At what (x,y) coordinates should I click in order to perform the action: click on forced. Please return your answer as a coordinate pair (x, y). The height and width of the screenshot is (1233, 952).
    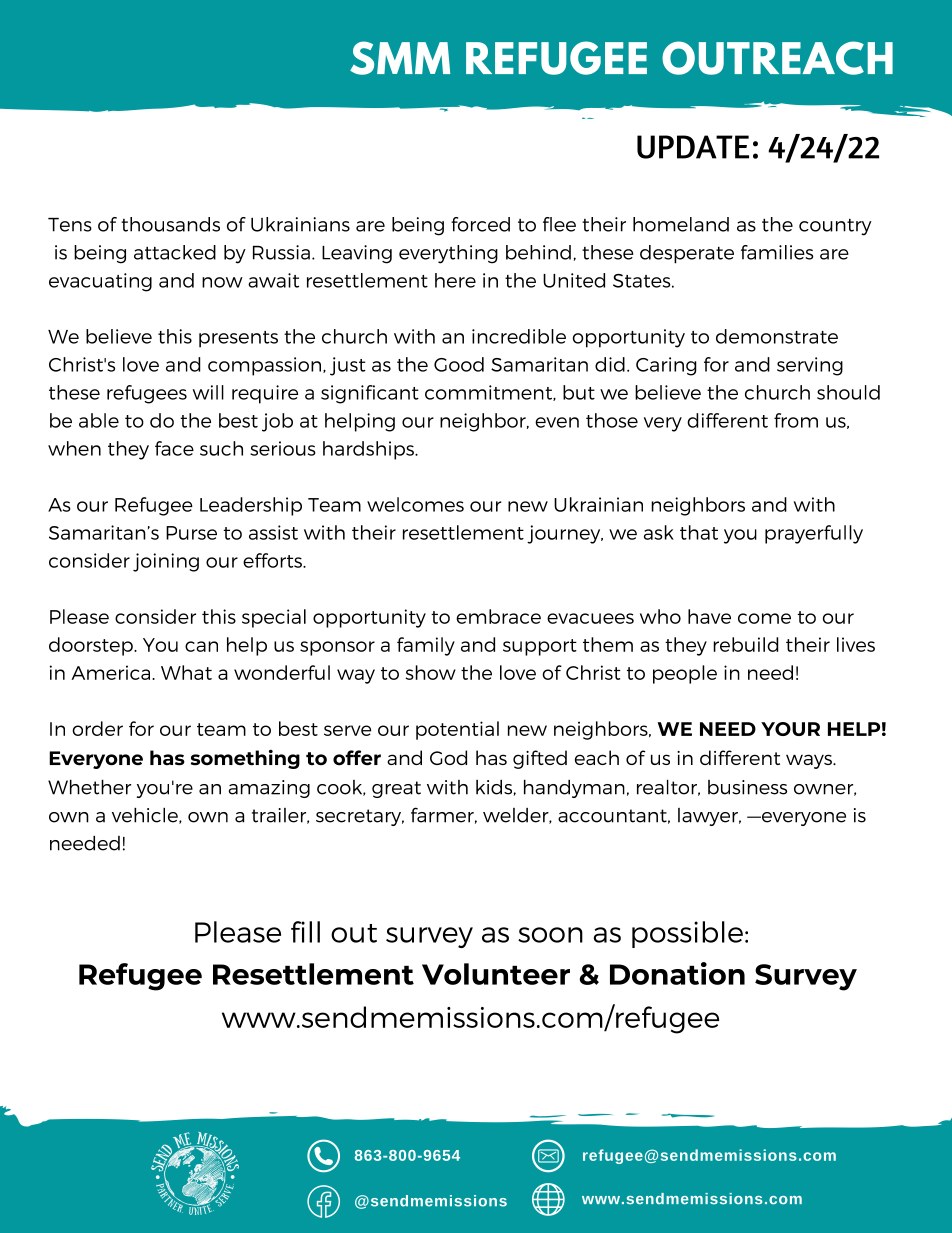
    Looking at the image, I should click on (480, 224).
